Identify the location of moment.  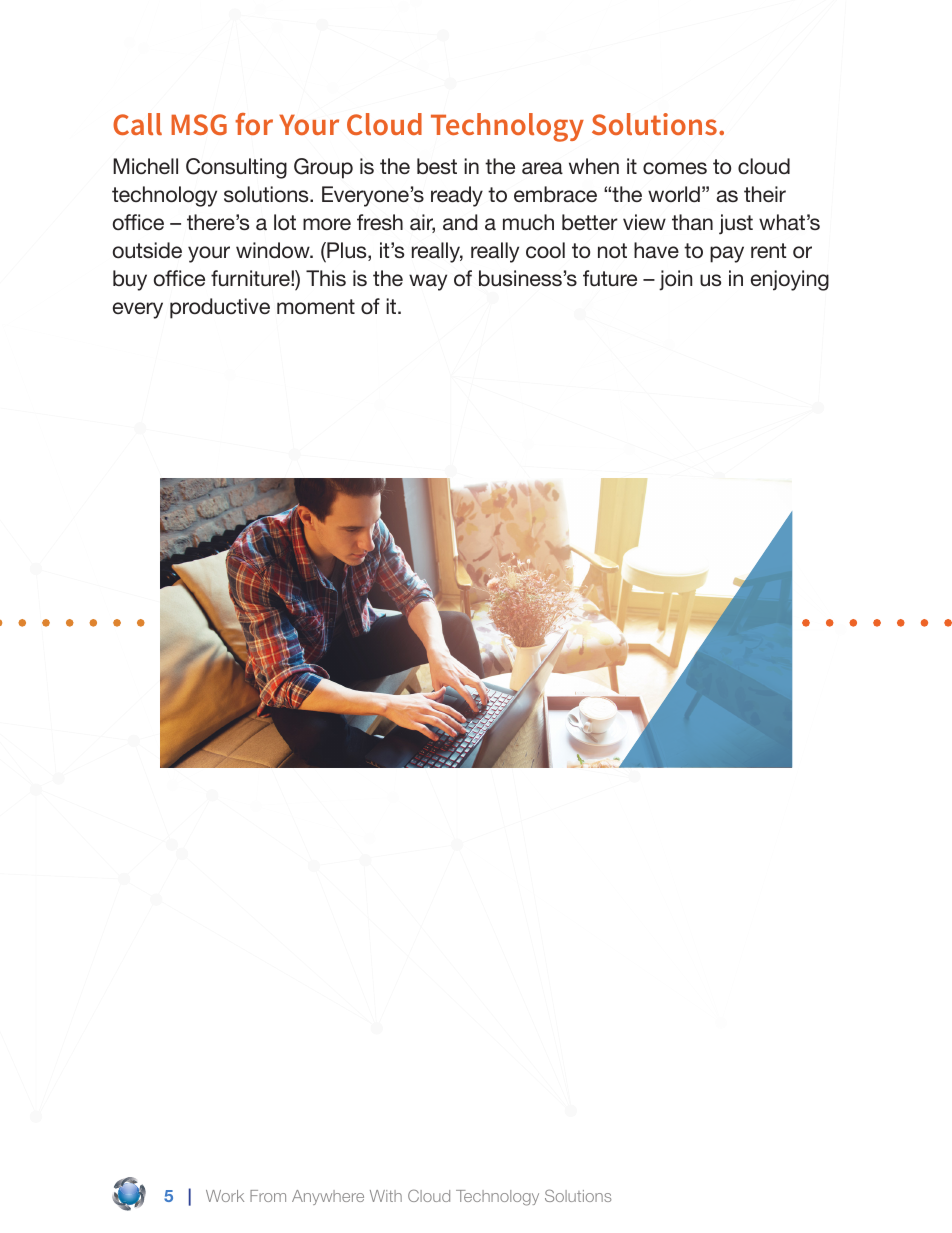
(316, 306).
